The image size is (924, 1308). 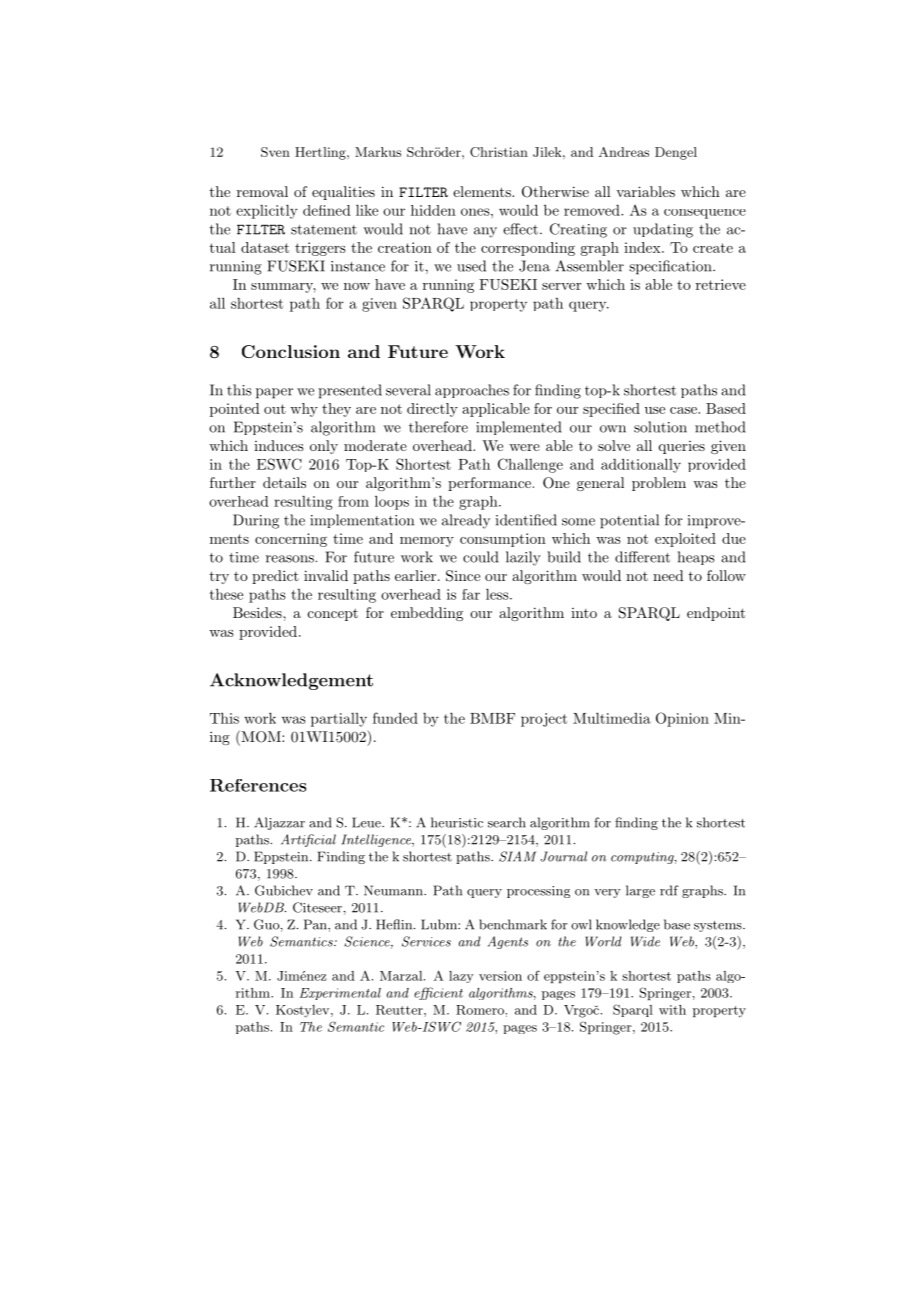 I want to click on consequence, so click(x=705, y=214).
